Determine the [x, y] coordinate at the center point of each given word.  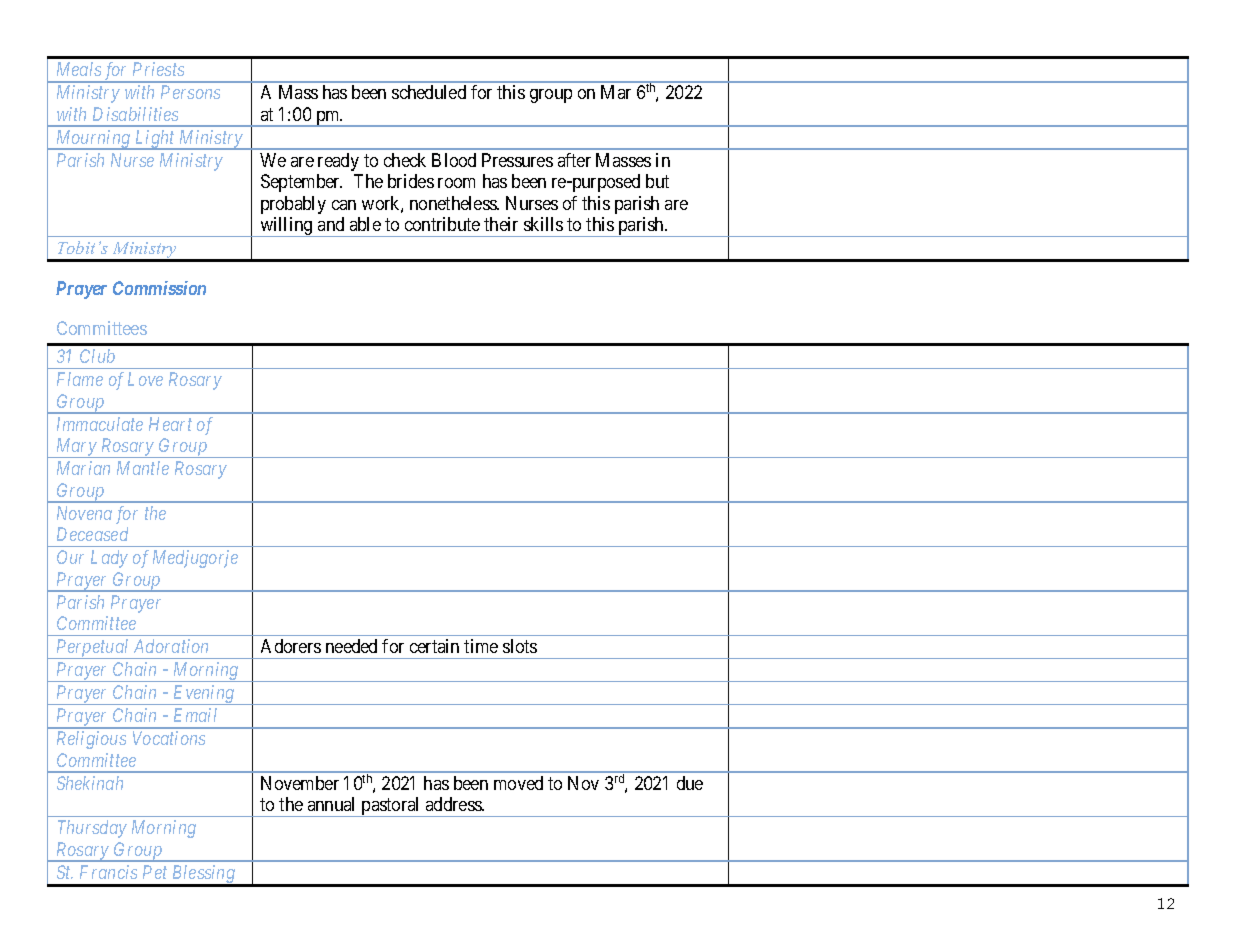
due [690, 783]
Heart [170, 424]
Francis [108, 872]
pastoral [391, 807]
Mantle [143, 468]
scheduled [429, 92]
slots [520, 646]
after [574, 160]
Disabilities [135, 114]
